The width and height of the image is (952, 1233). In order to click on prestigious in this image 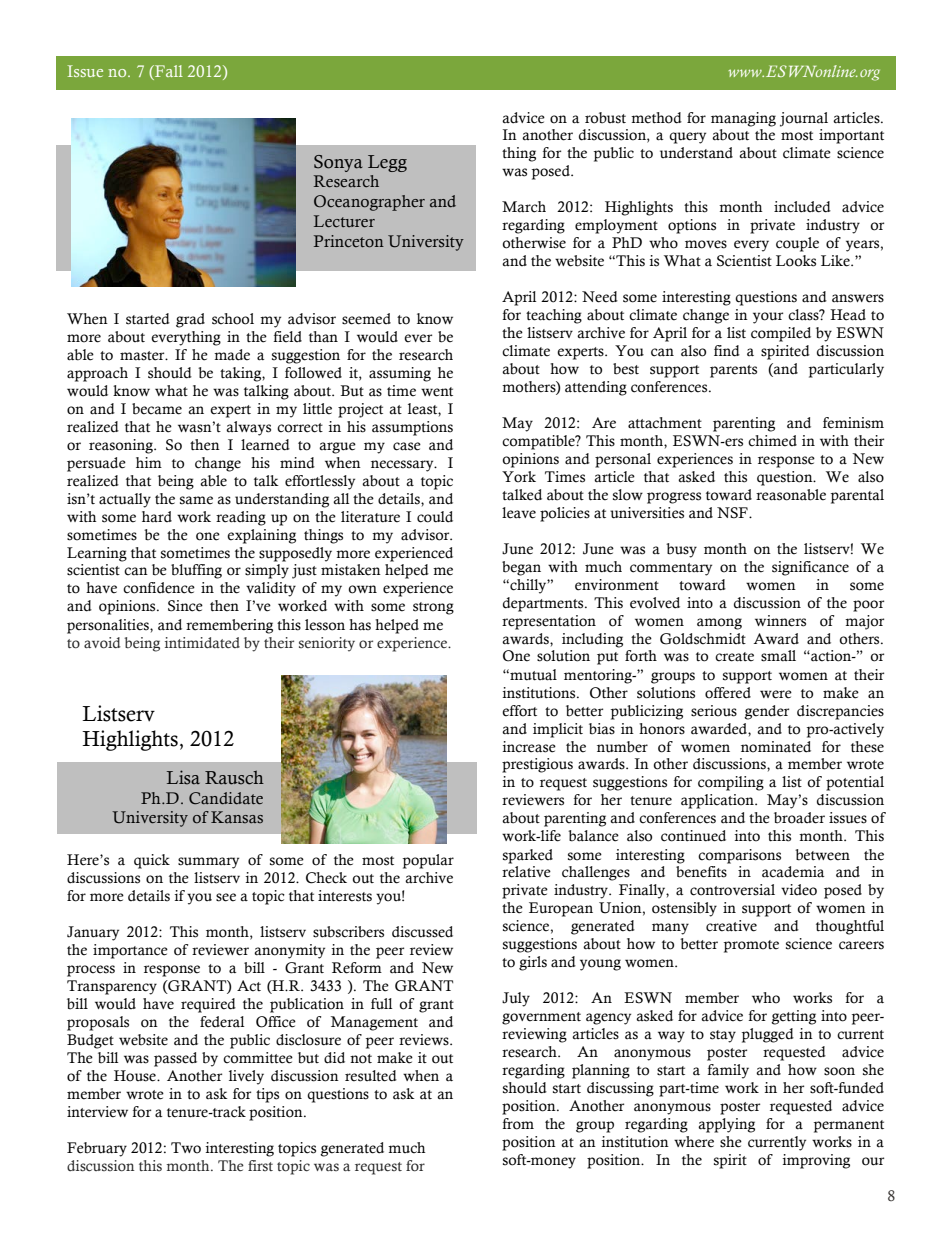, I will do `click(537, 765)`.
